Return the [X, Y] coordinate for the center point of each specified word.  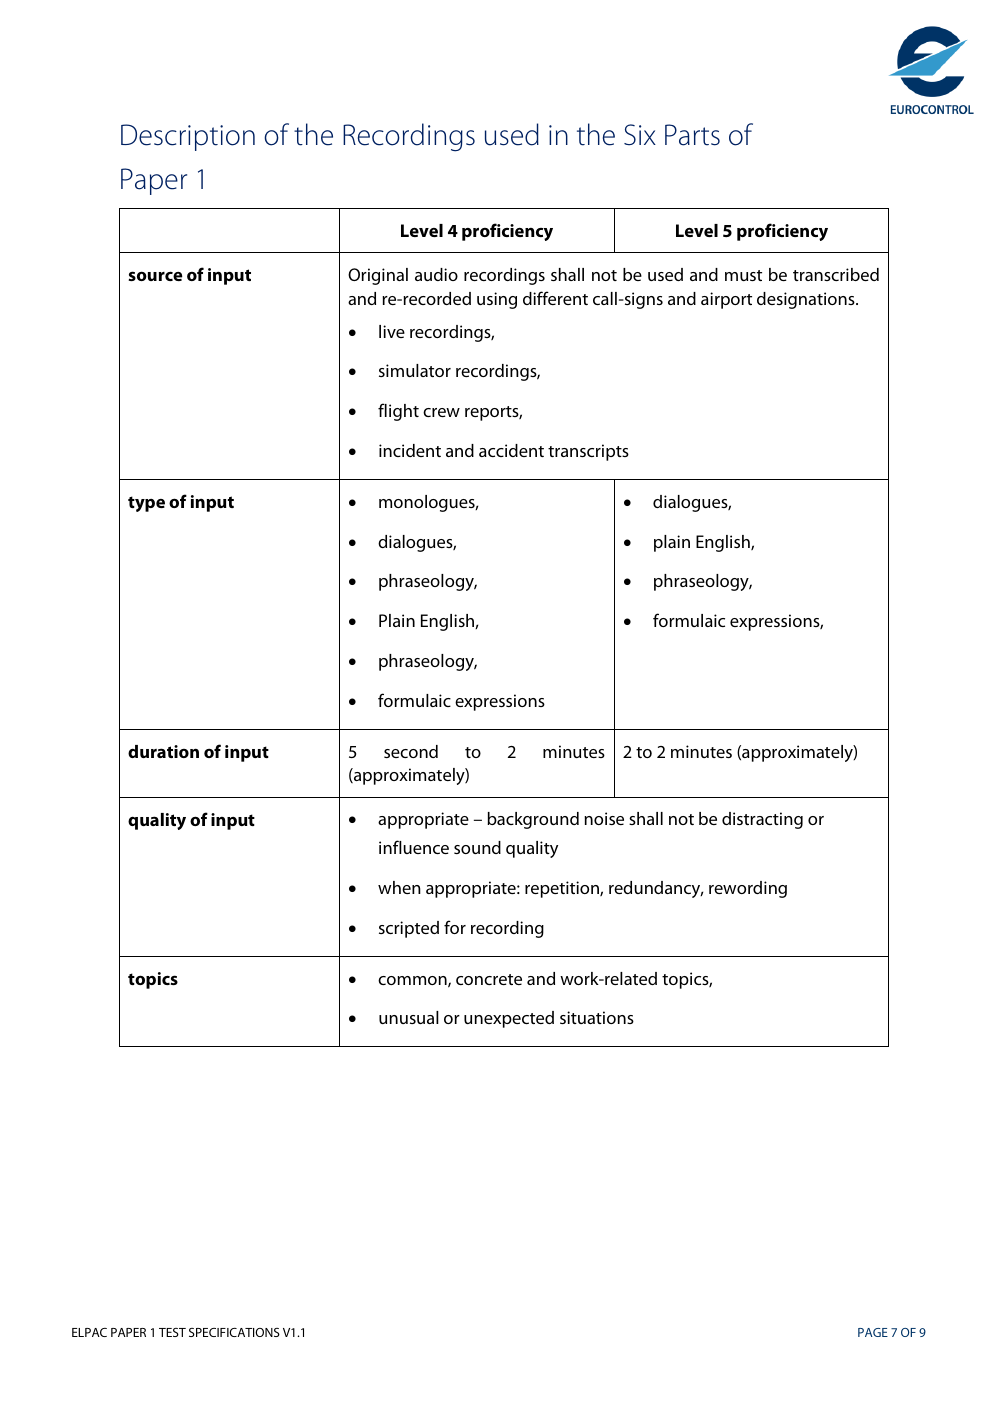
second [411, 751]
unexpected [509, 1019]
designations [807, 300]
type [146, 504]
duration [163, 751]
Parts [692, 135]
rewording [748, 889]
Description [188, 137]
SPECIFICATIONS [234, 1332]
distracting [762, 820]
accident [511, 450]
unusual [409, 1017]
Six [640, 135]
